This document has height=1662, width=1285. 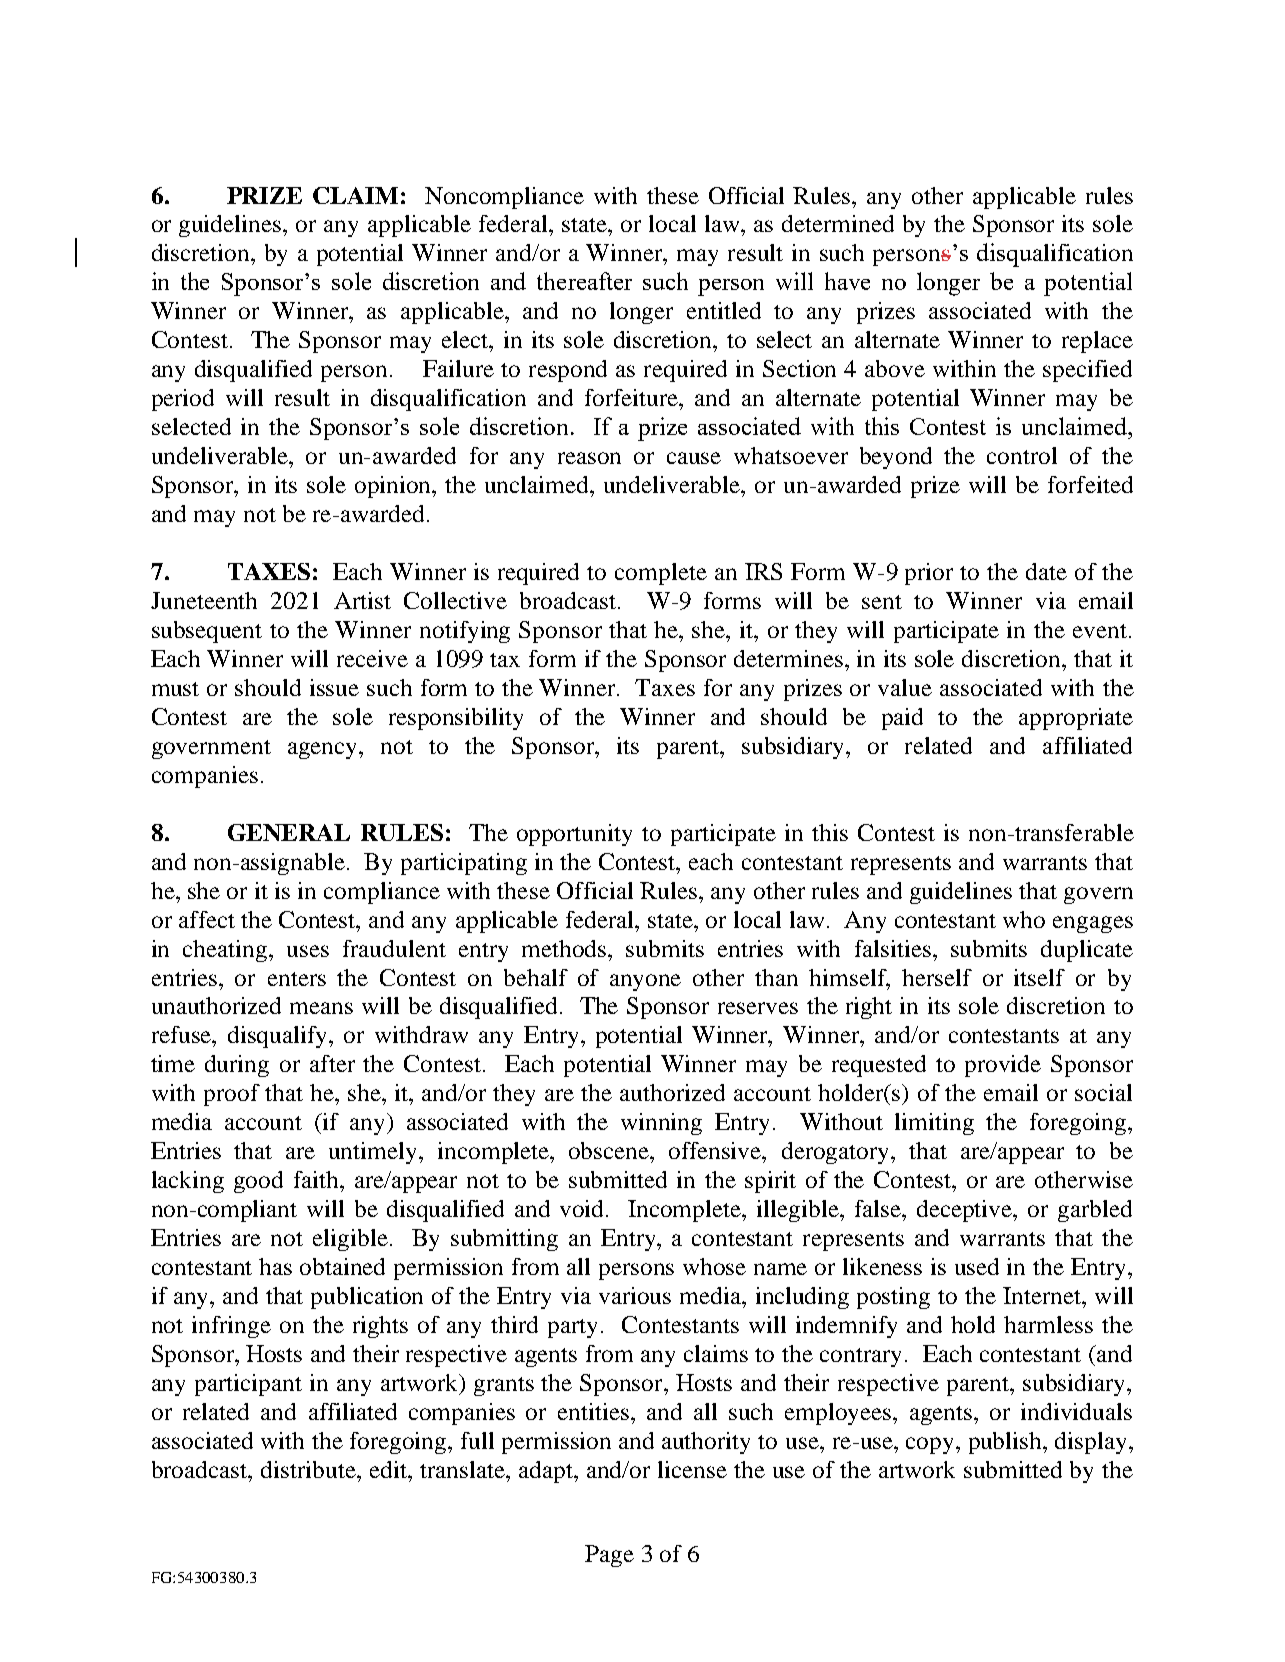 I want to click on GENERAL, so click(x=289, y=832).
